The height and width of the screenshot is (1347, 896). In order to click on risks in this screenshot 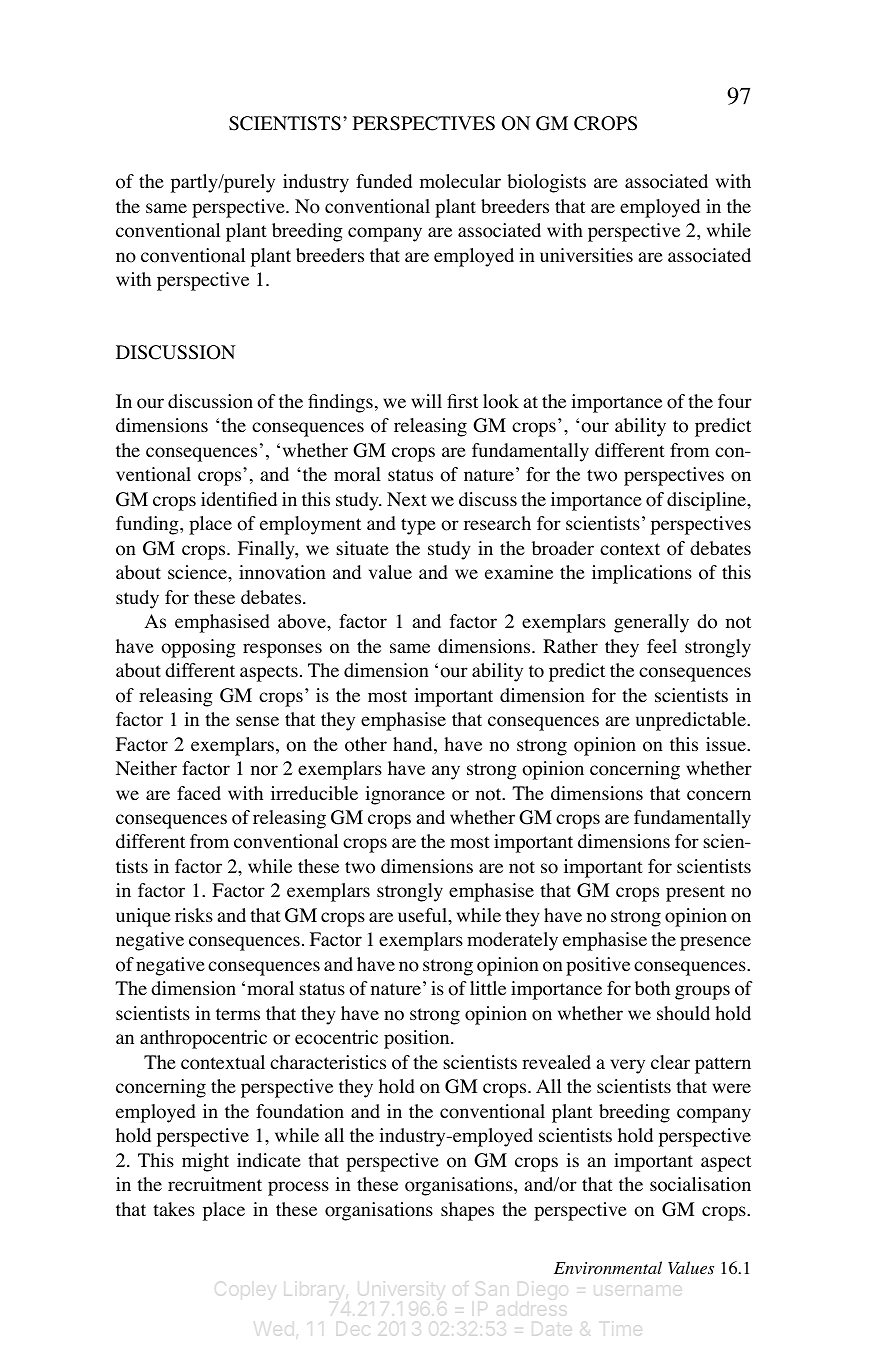, I will do `click(194, 915)`.
